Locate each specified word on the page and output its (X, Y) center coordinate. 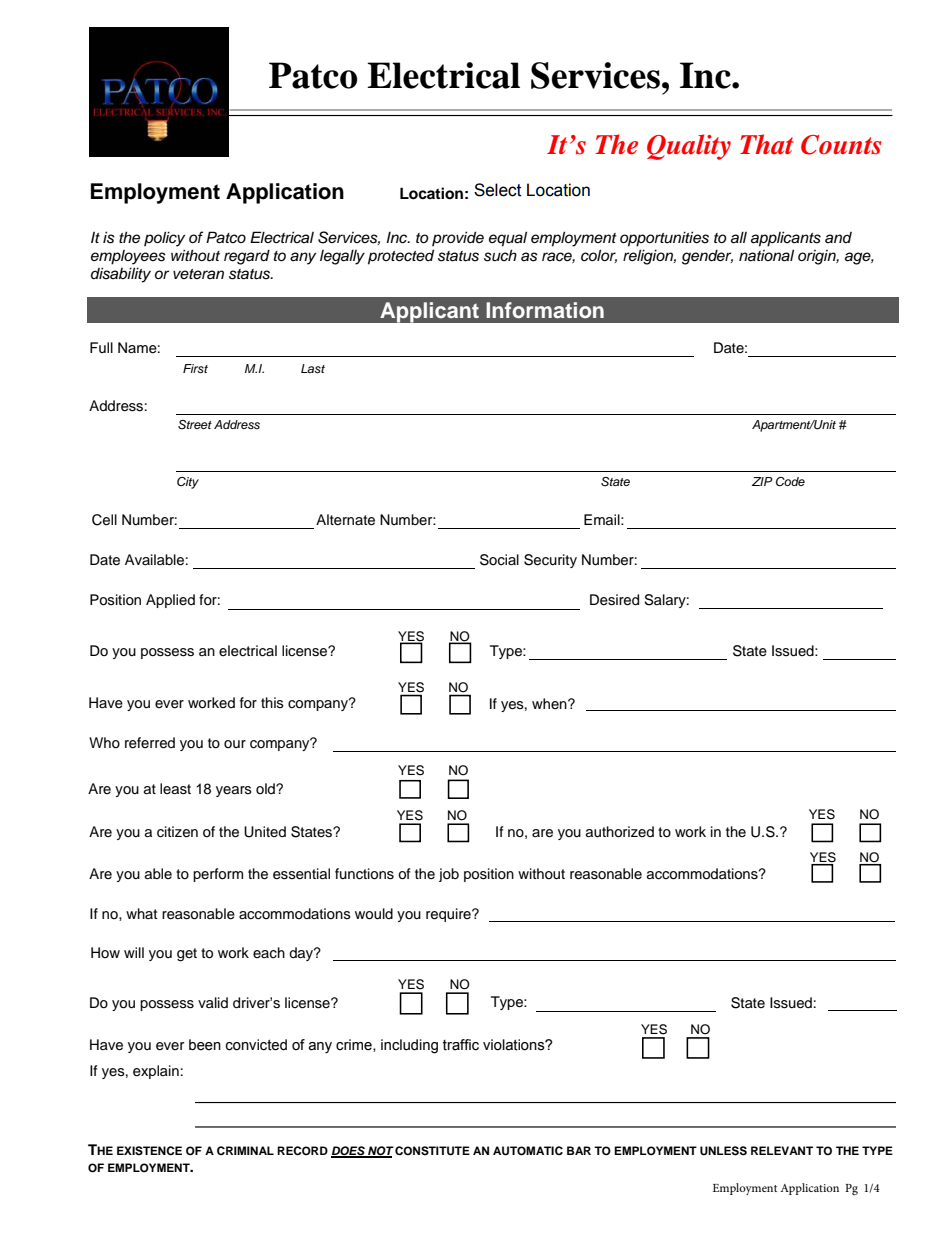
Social (499, 560)
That (767, 144)
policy (164, 239)
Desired (614, 600)
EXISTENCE (149, 1151)
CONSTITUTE (432, 1151)
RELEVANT (782, 1150)
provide (458, 238)
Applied (170, 601)
